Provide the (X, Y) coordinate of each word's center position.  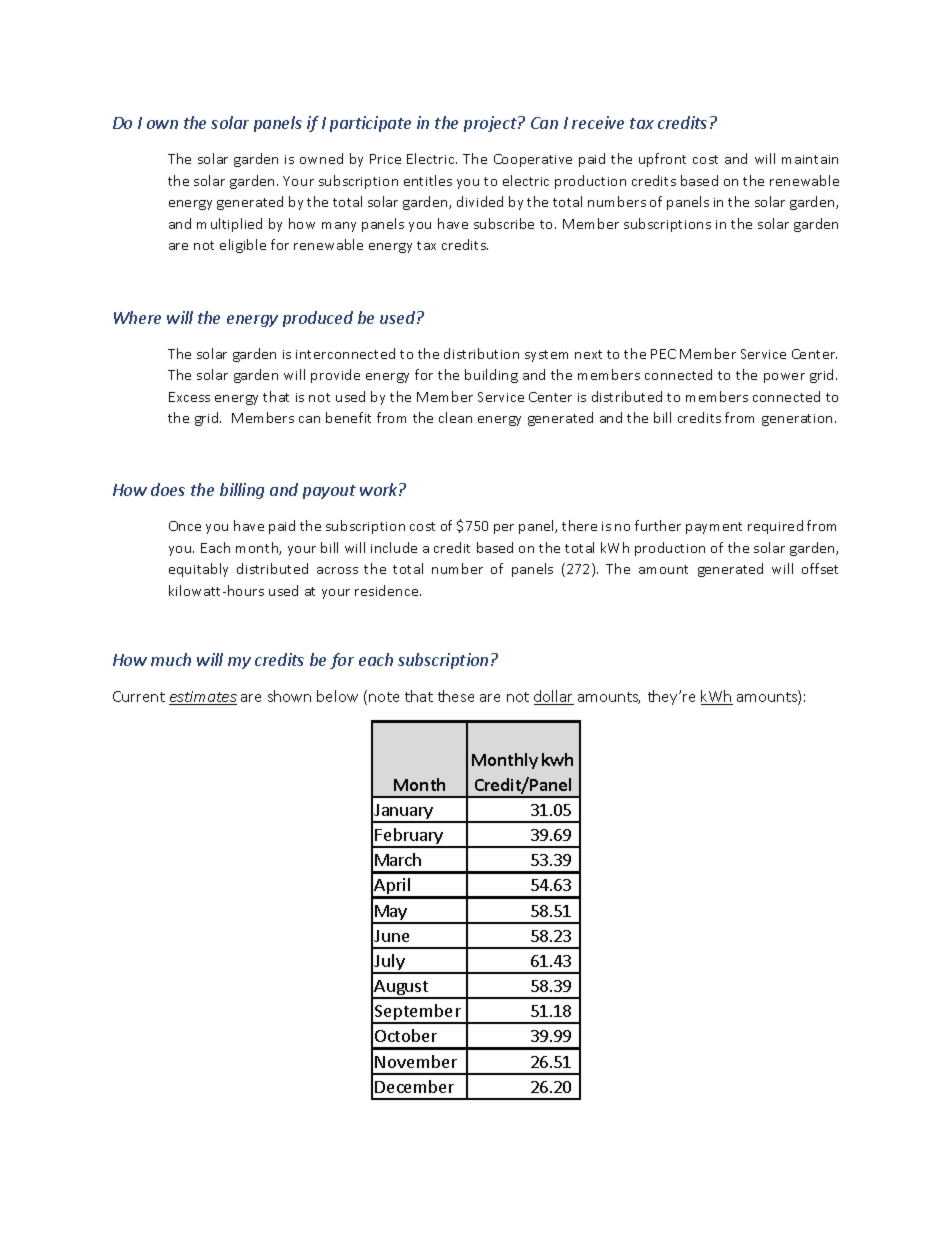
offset (820, 568)
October (406, 1035)
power (784, 378)
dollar (554, 697)
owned (321, 158)
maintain (810, 159)
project (491, 124)
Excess (189, 397)
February (410, 837)
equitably (198, 570)
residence (388, 590)
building (491, 376)
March (398, 859)
